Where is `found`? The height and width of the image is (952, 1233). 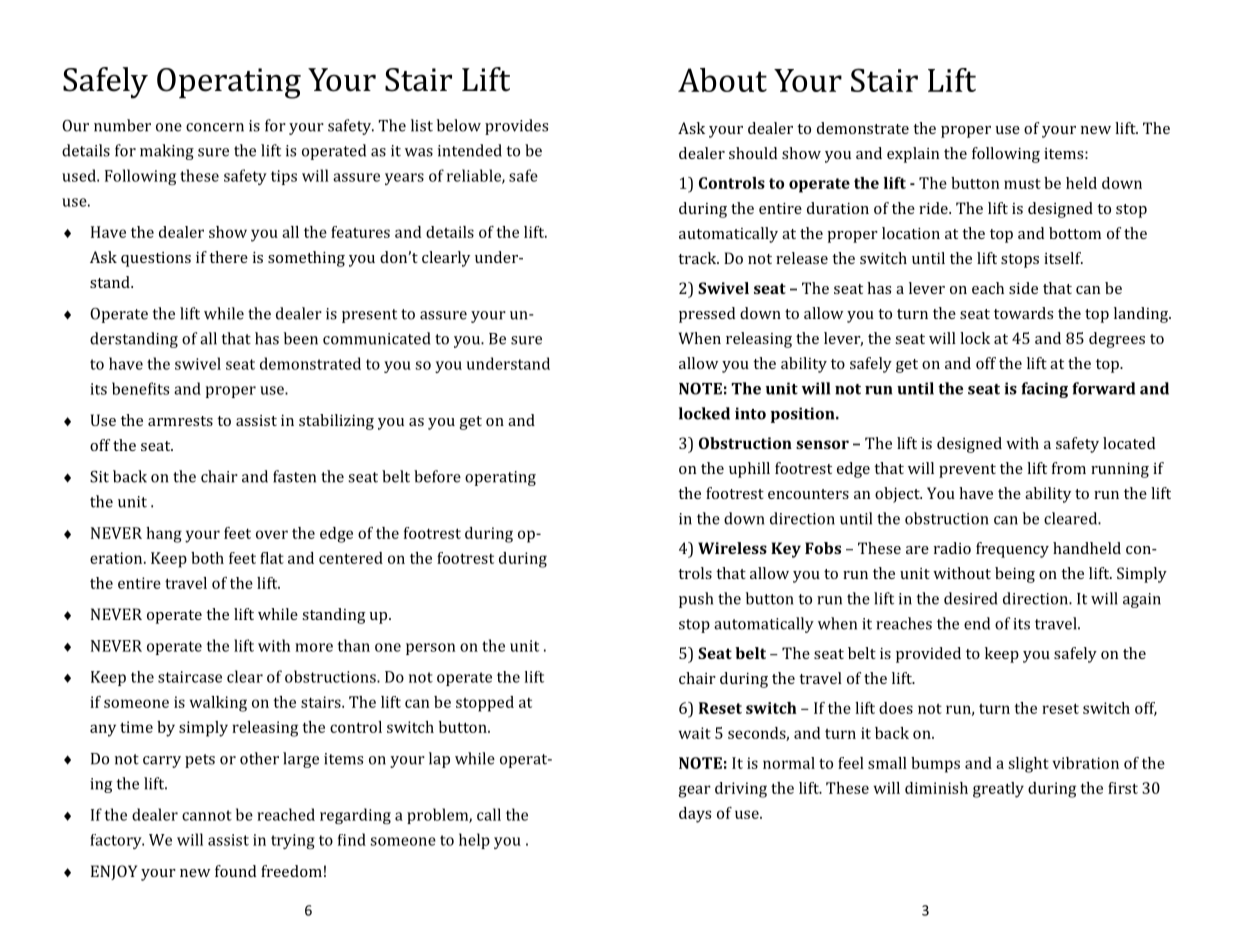
found is located at coordinates (235, 871).
